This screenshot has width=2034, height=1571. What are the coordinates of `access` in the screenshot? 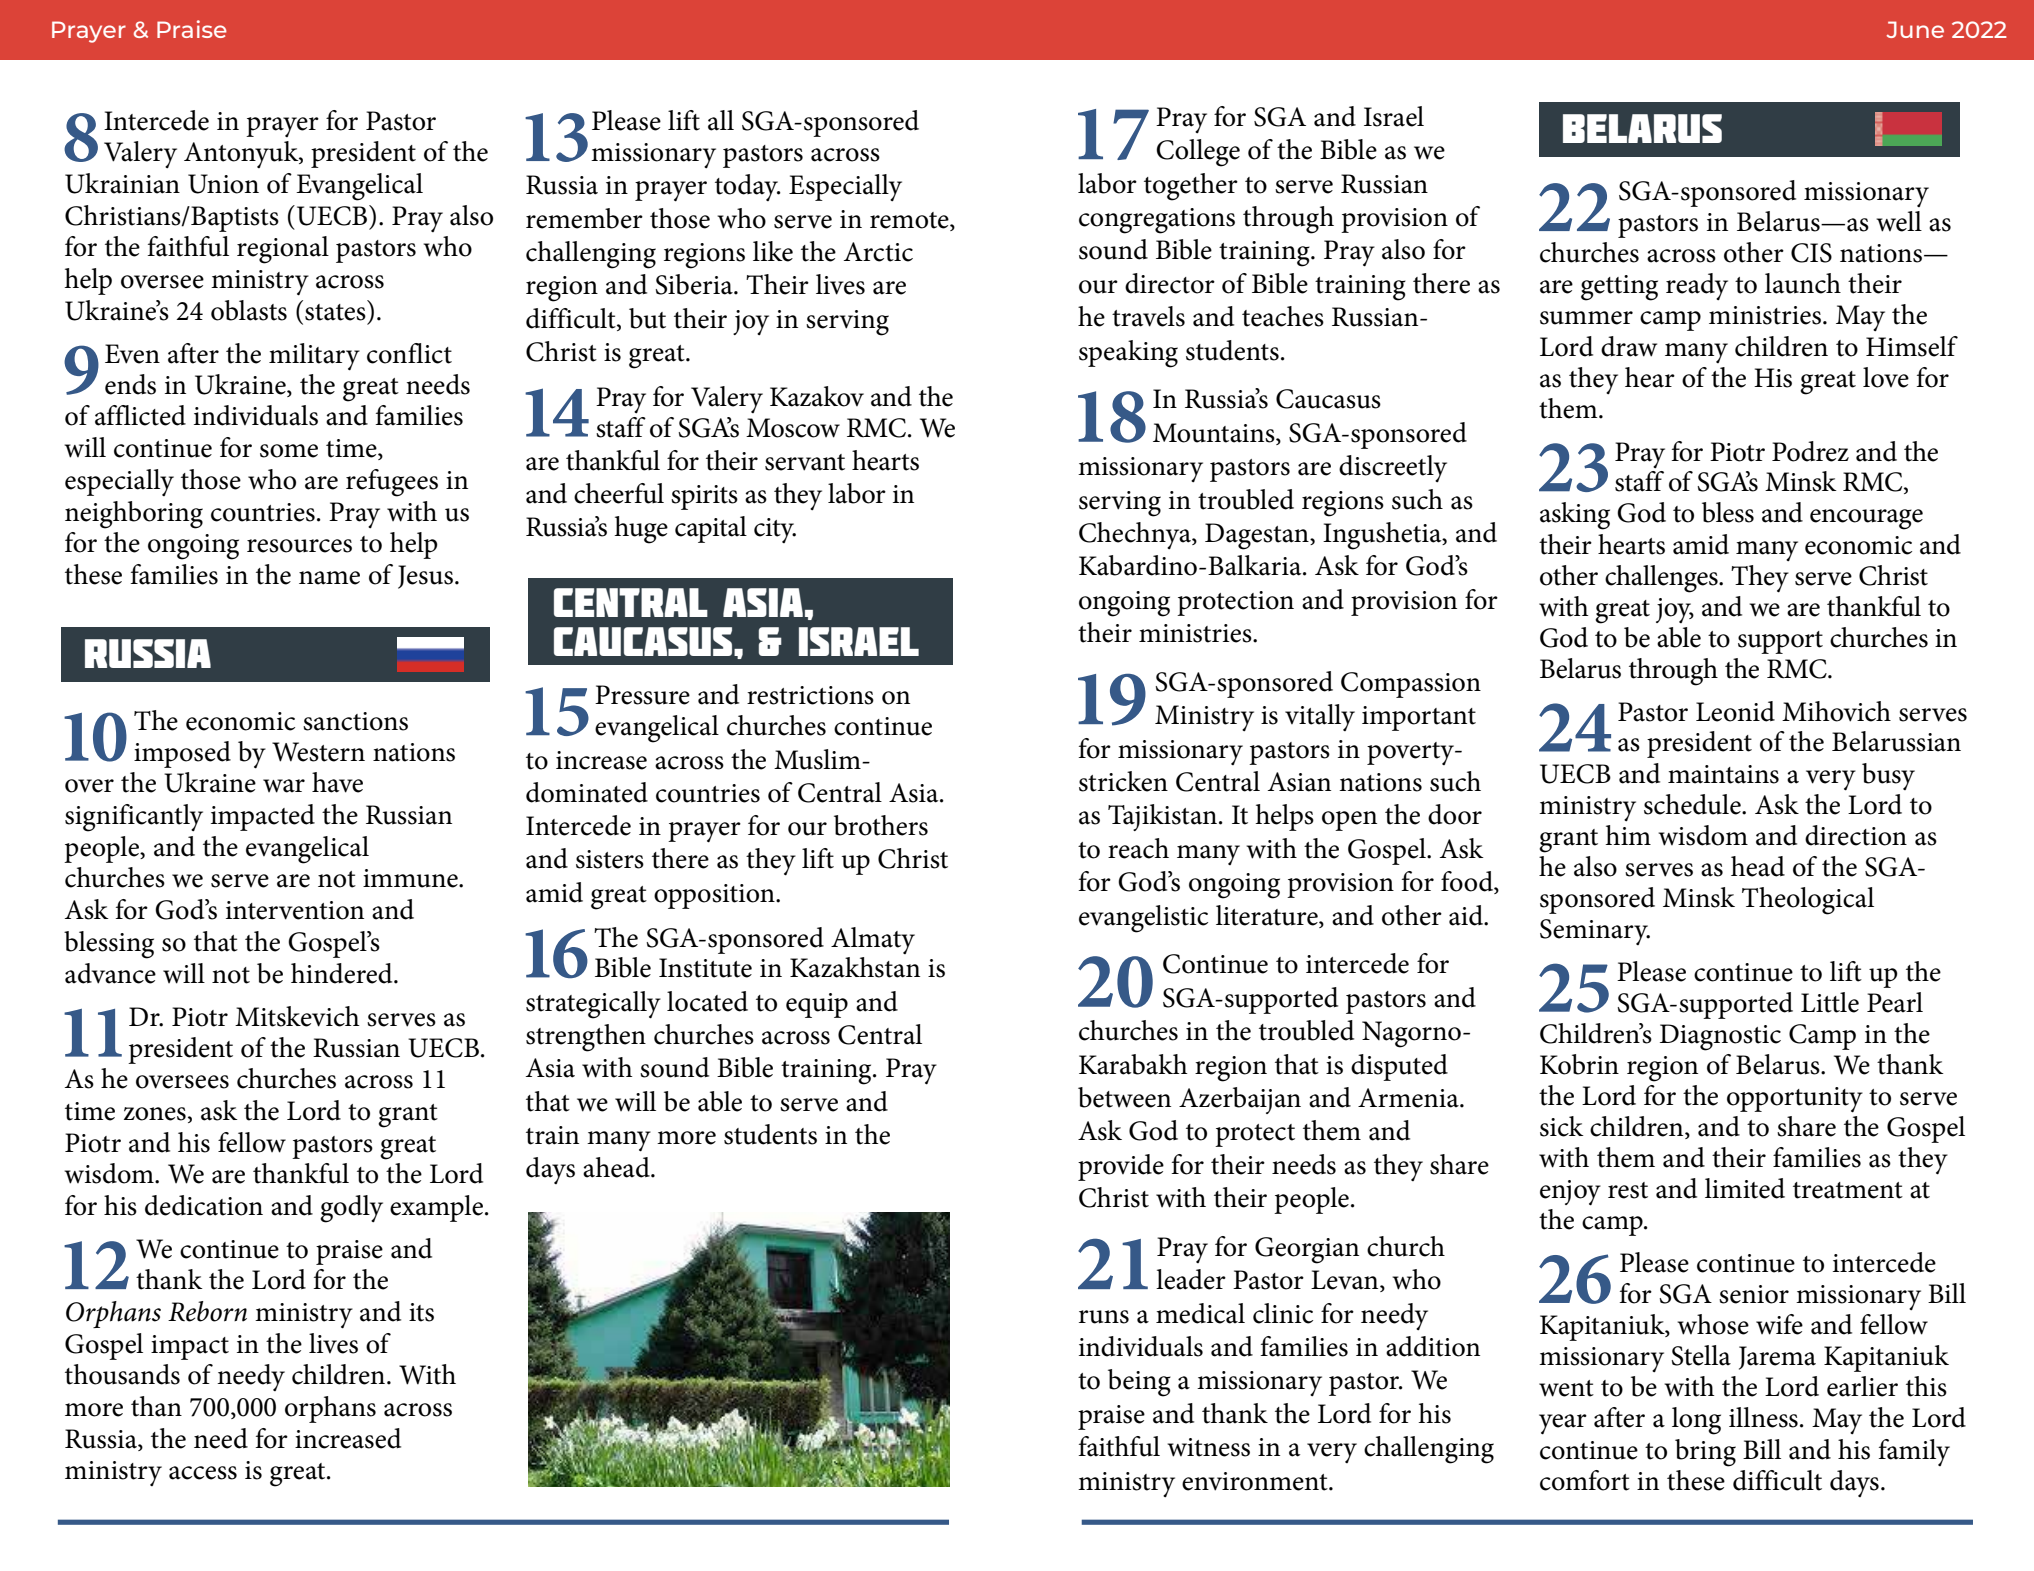 It's located at (203, 1473).
